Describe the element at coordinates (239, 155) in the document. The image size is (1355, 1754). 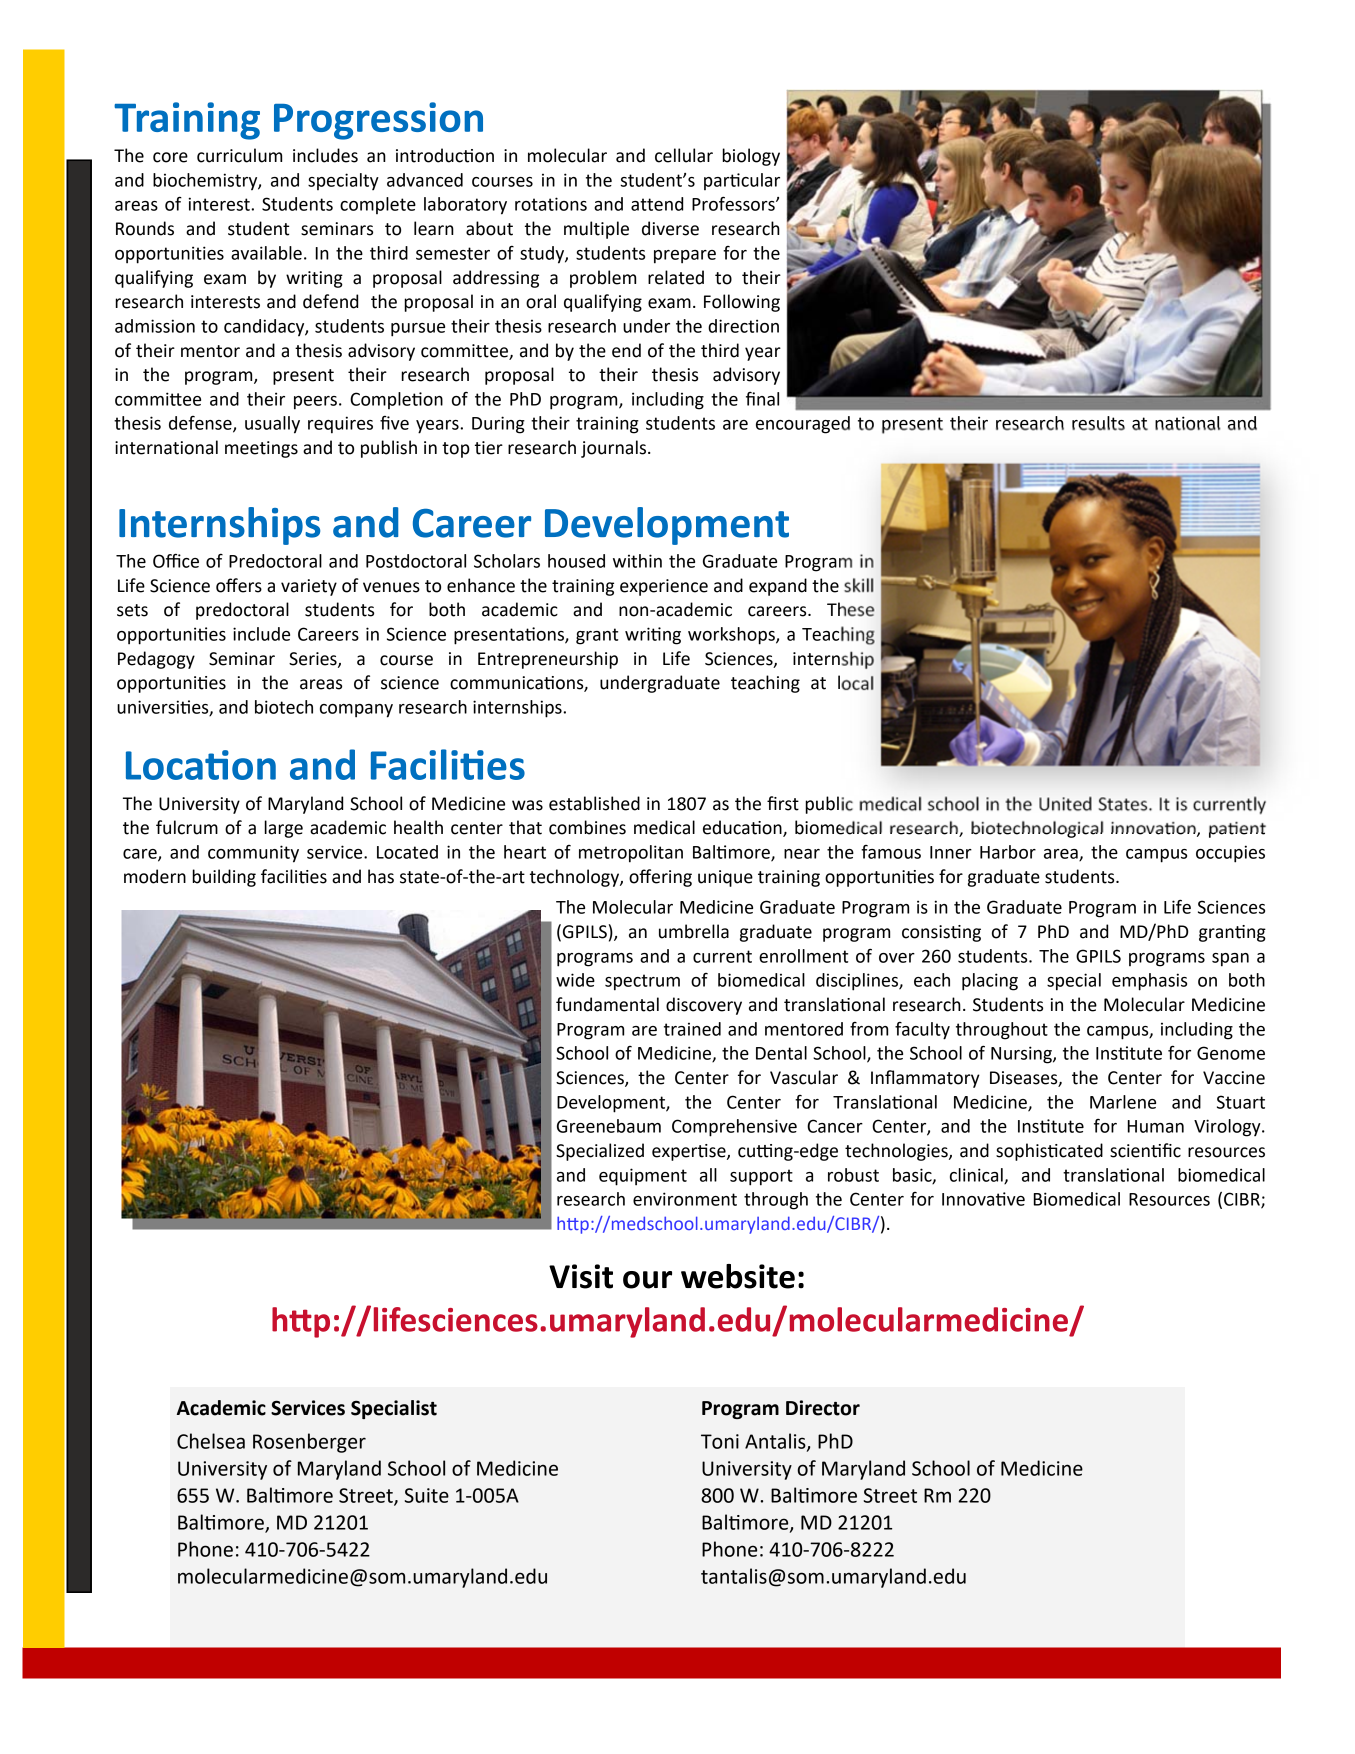
I see `curriculum` at that location.
